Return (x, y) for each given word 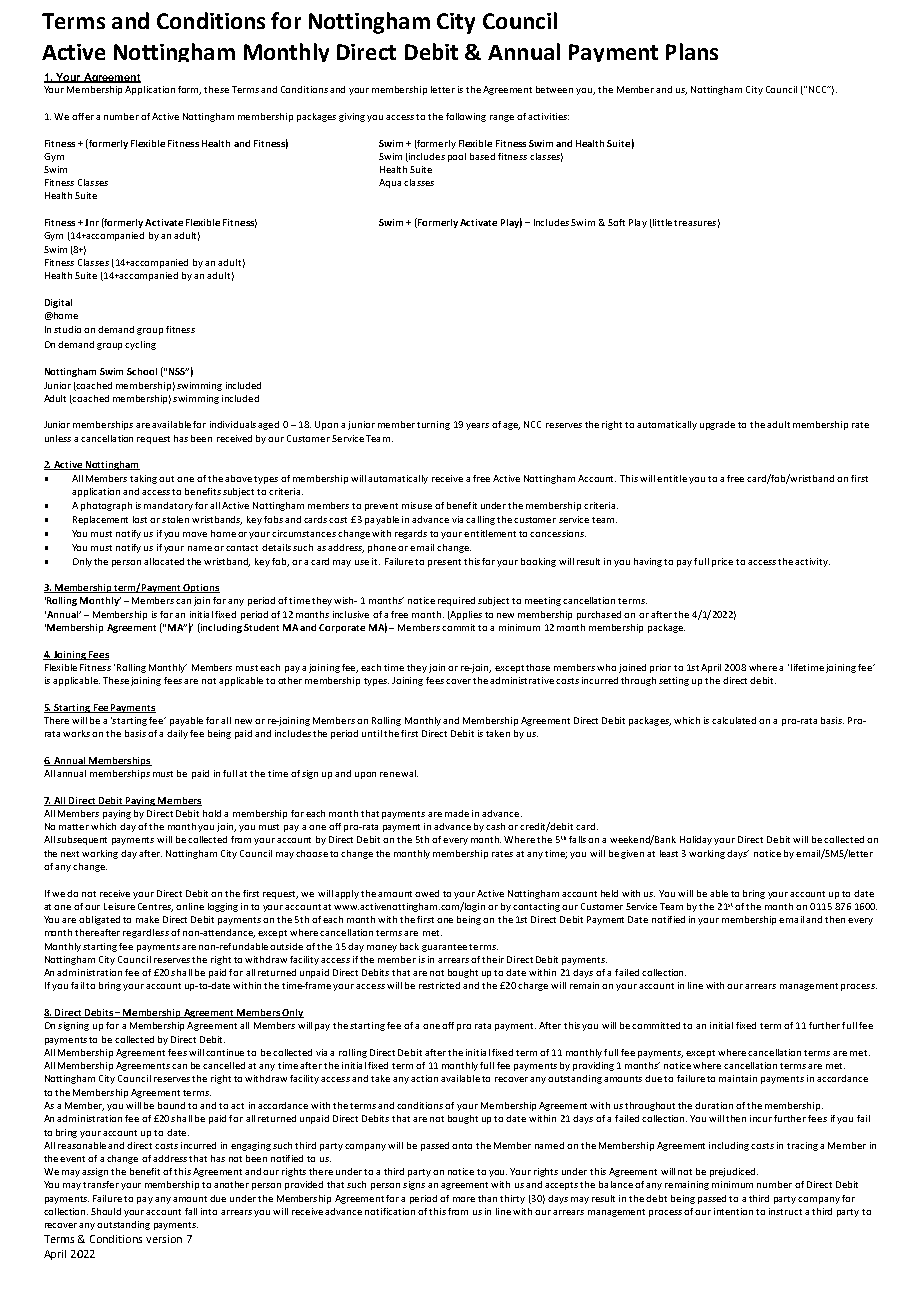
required (456, 601)
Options (201, 588)
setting (674, 681)
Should (106, 1211)
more (464, 1199)
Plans (692, 51)
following (466, 117)
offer (83, 116)
